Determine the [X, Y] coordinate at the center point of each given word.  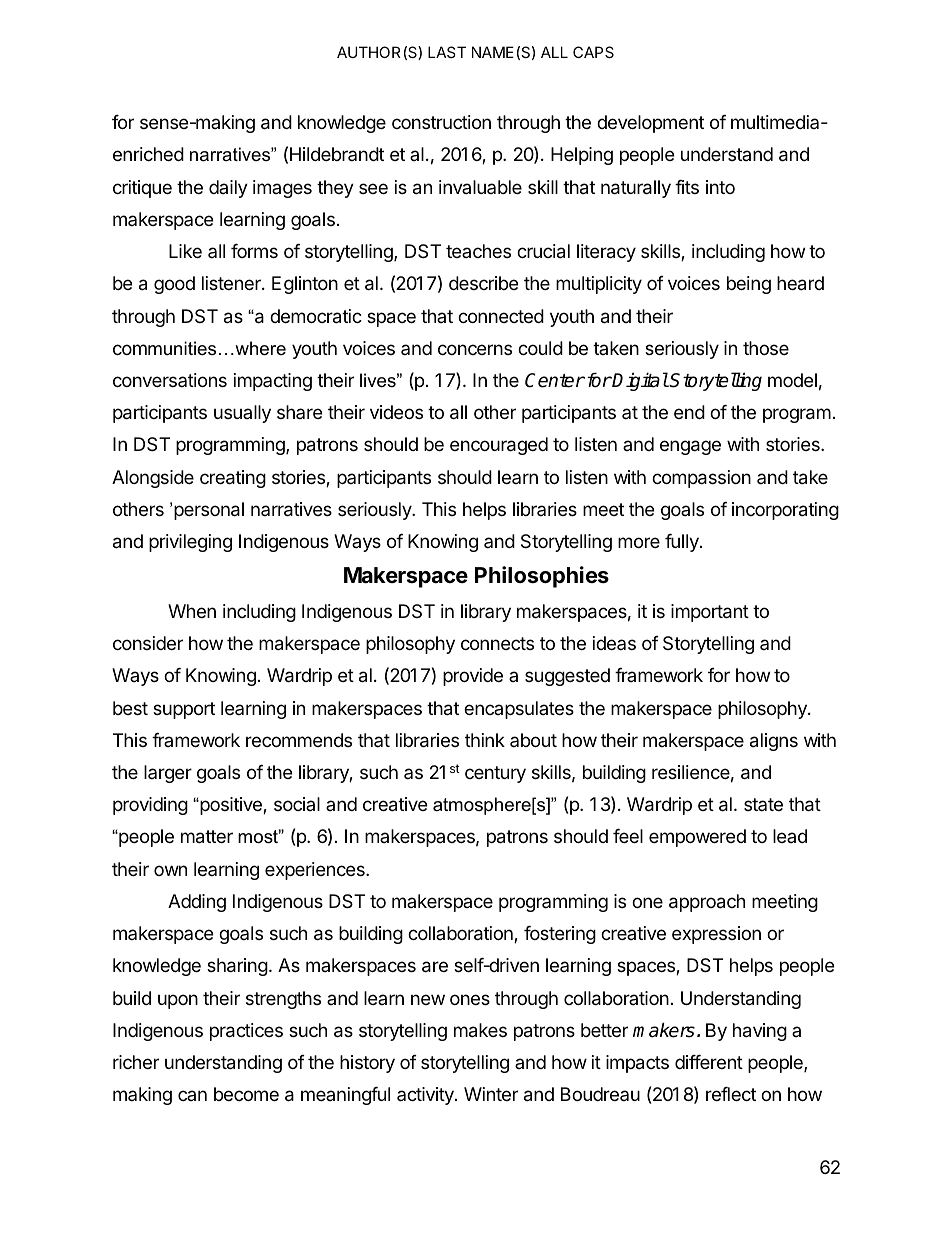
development [650, 124]
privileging [190, 543]
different [709, 1062]
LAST [447, 52]
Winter [491, 1094]
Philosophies [542, 577]
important [710, 613]
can [192, 1095]
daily [228, 189]
